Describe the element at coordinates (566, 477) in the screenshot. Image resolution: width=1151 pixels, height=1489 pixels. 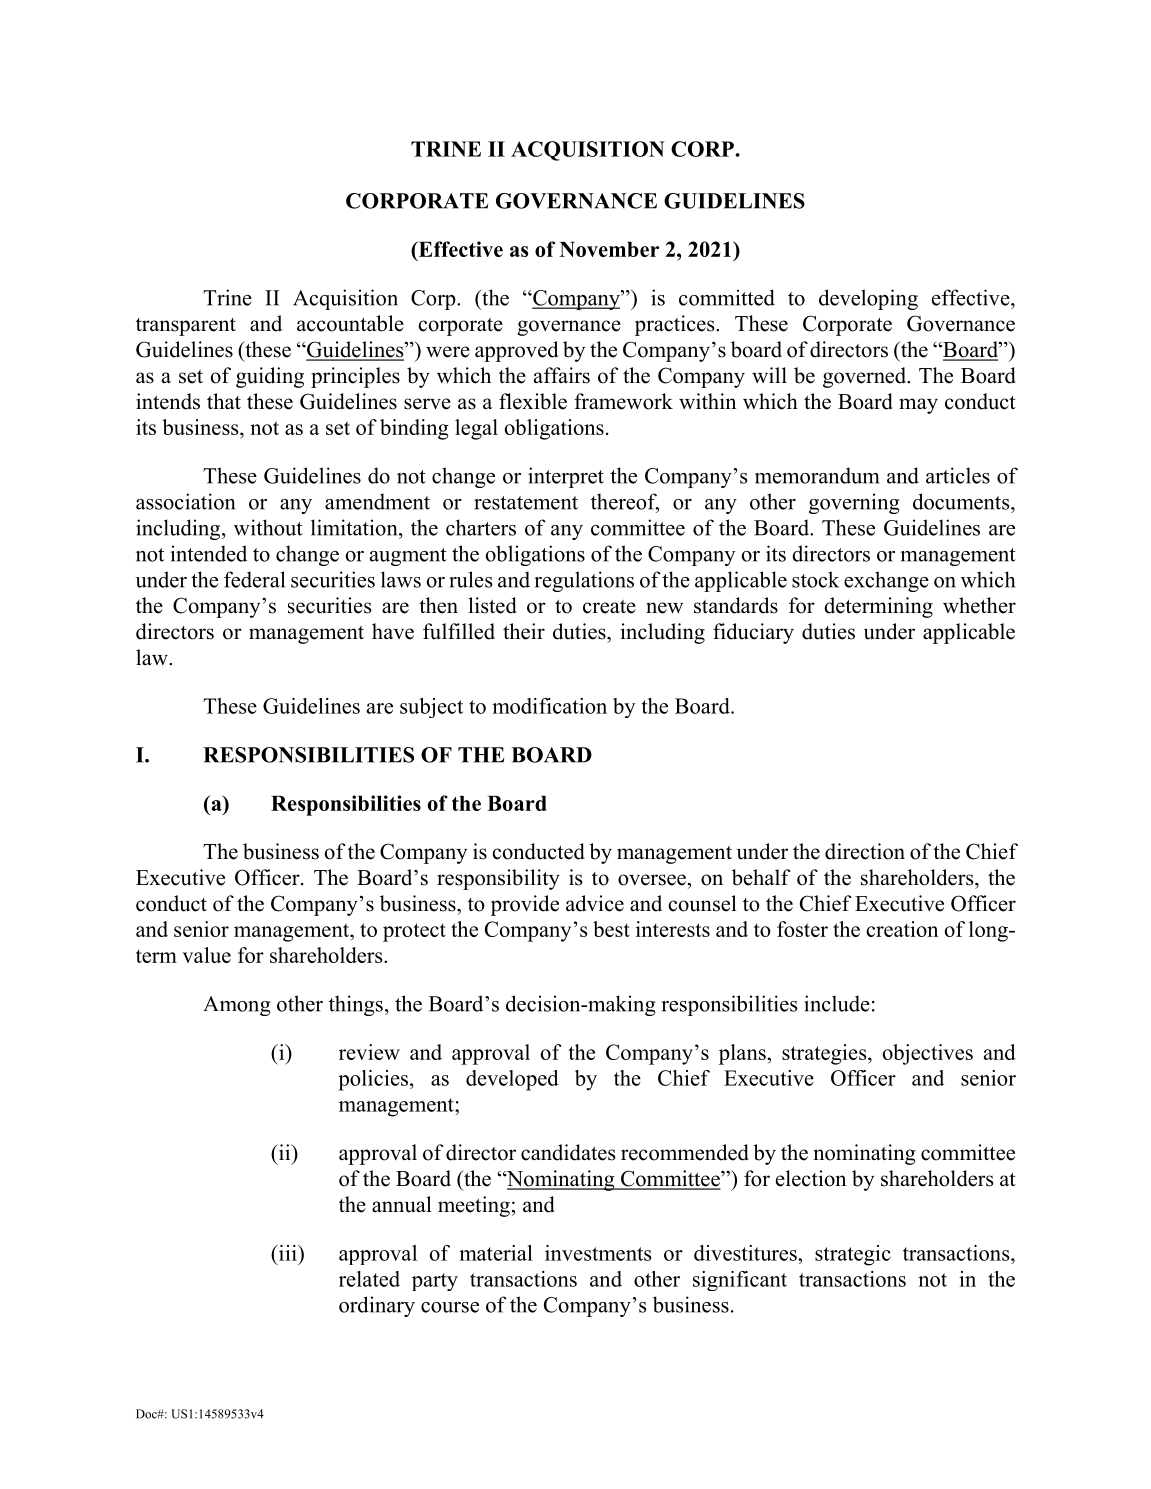
I see `interpret` at that location.
